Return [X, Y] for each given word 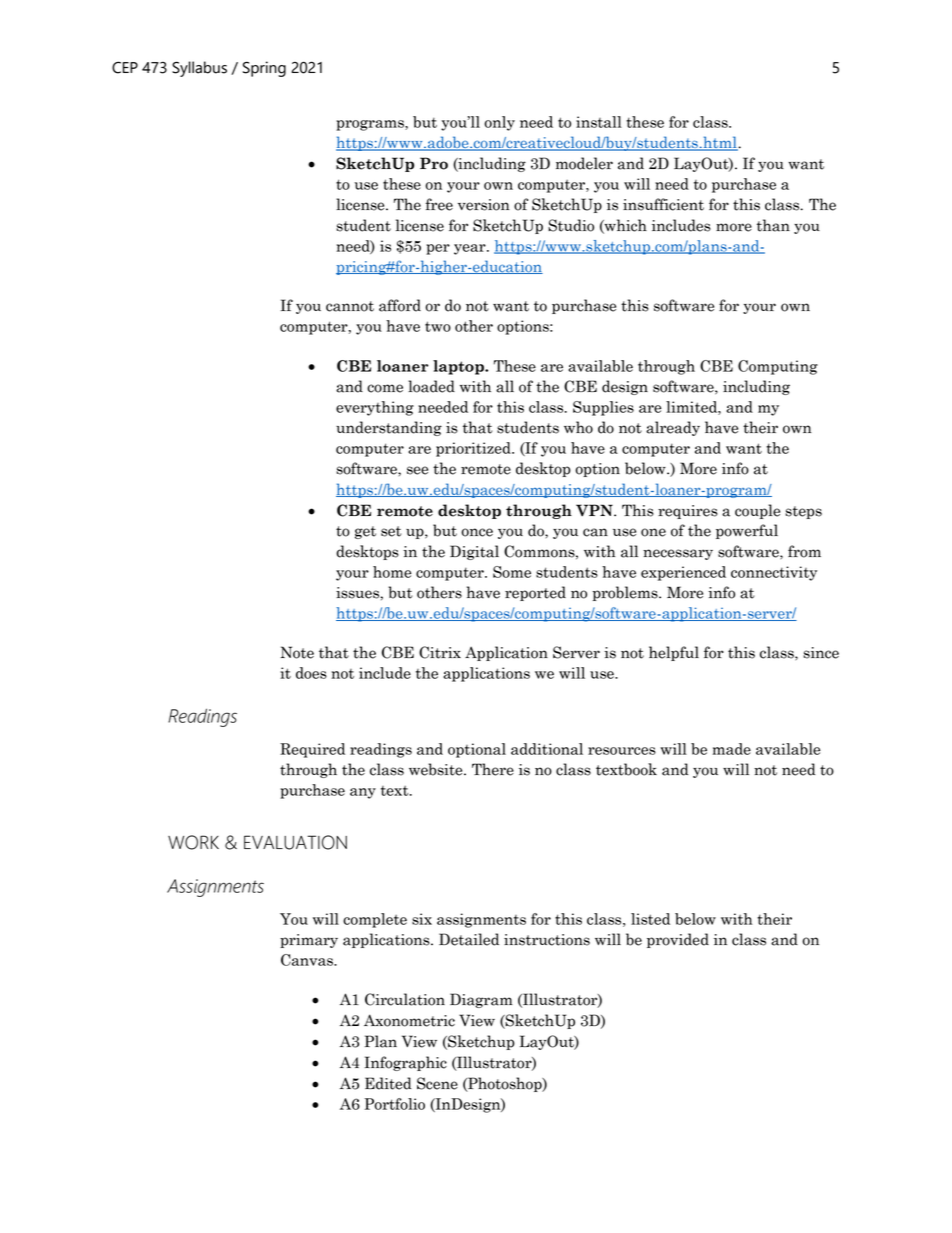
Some [512, 572]
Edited [388, 1083]
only [500, 123]
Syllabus [199, 69]
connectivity [774, 573]
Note [297, 652]
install [599, 122]
